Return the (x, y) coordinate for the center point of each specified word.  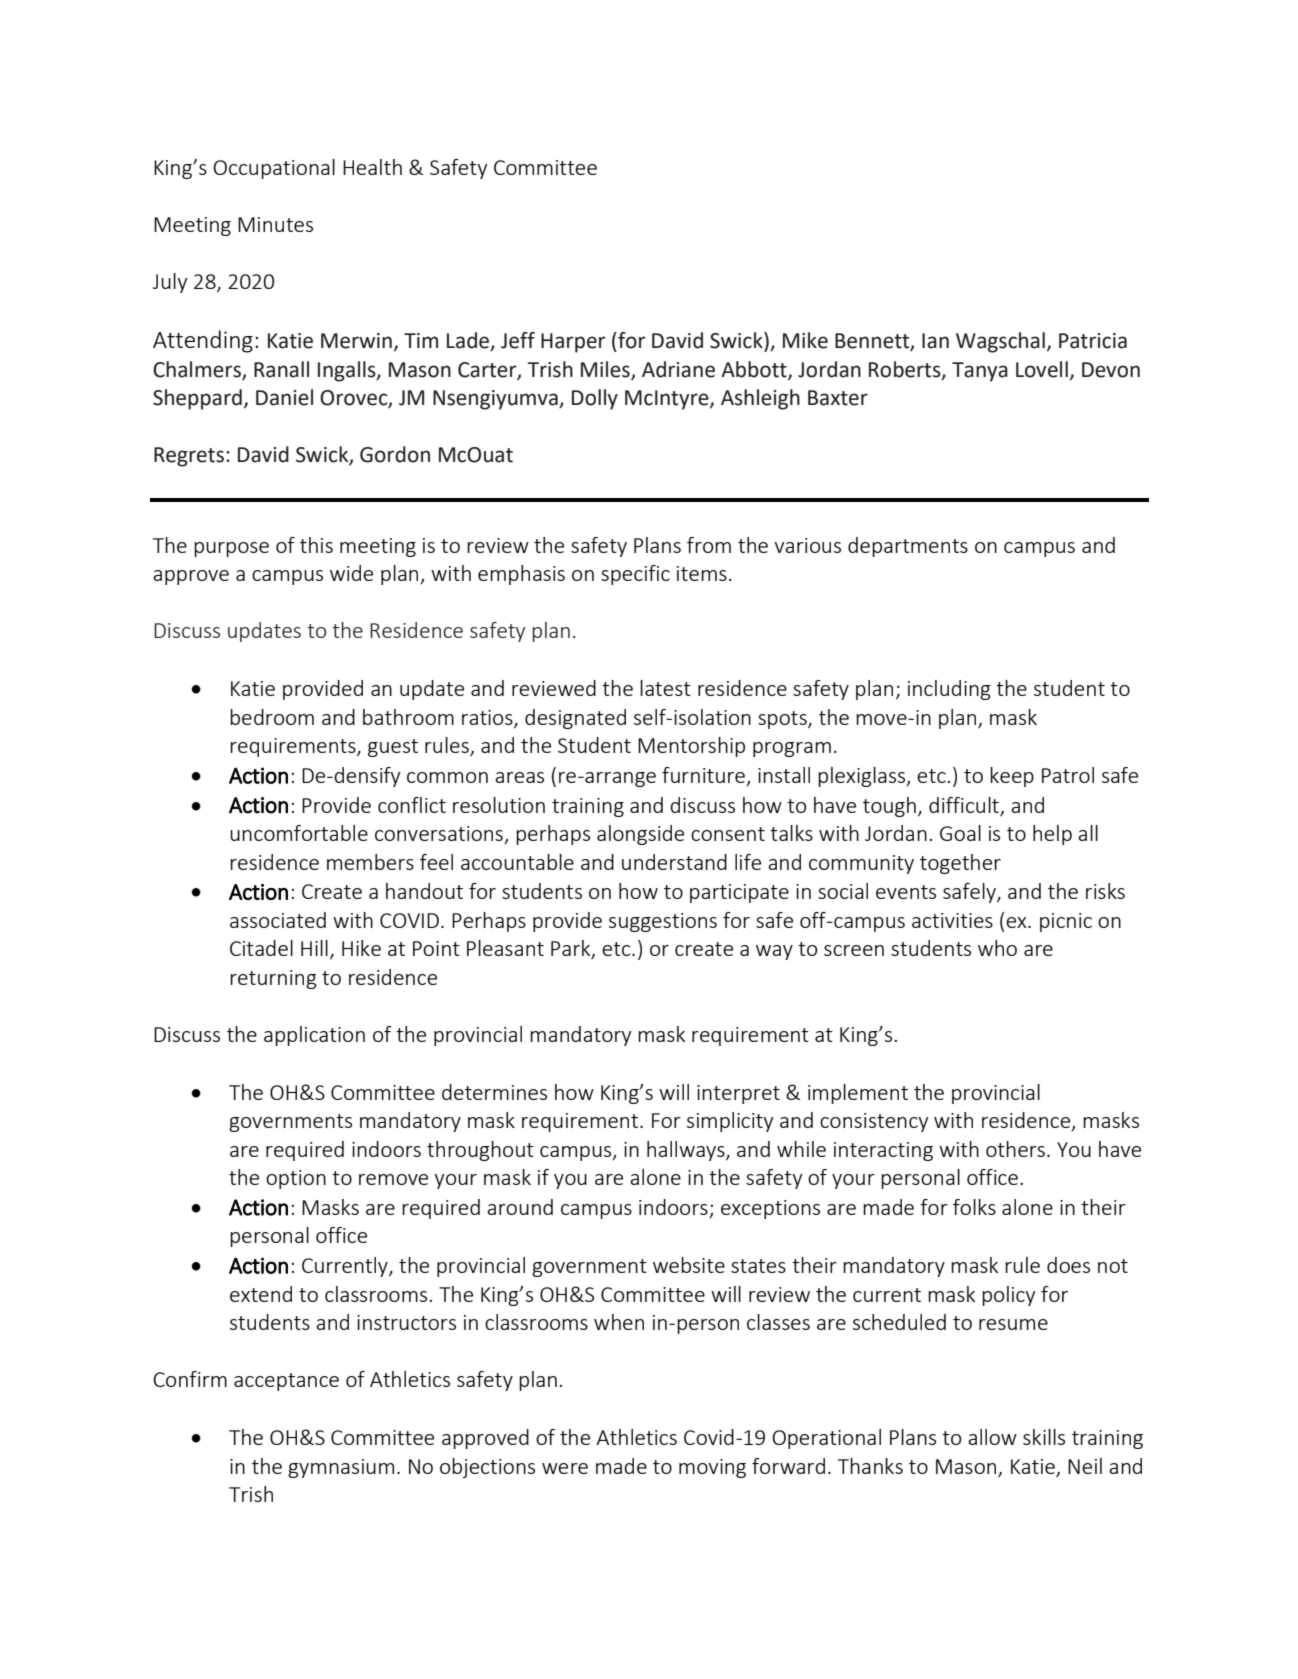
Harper (573, 343)
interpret (738, 1094)
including (949, 690)
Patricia (1093, 341)
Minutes (275, 224)
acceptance (286, 1382)
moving (712, 1468)
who (997, 948)
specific (635, 575)
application (314, 1036)
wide (351, 573)
